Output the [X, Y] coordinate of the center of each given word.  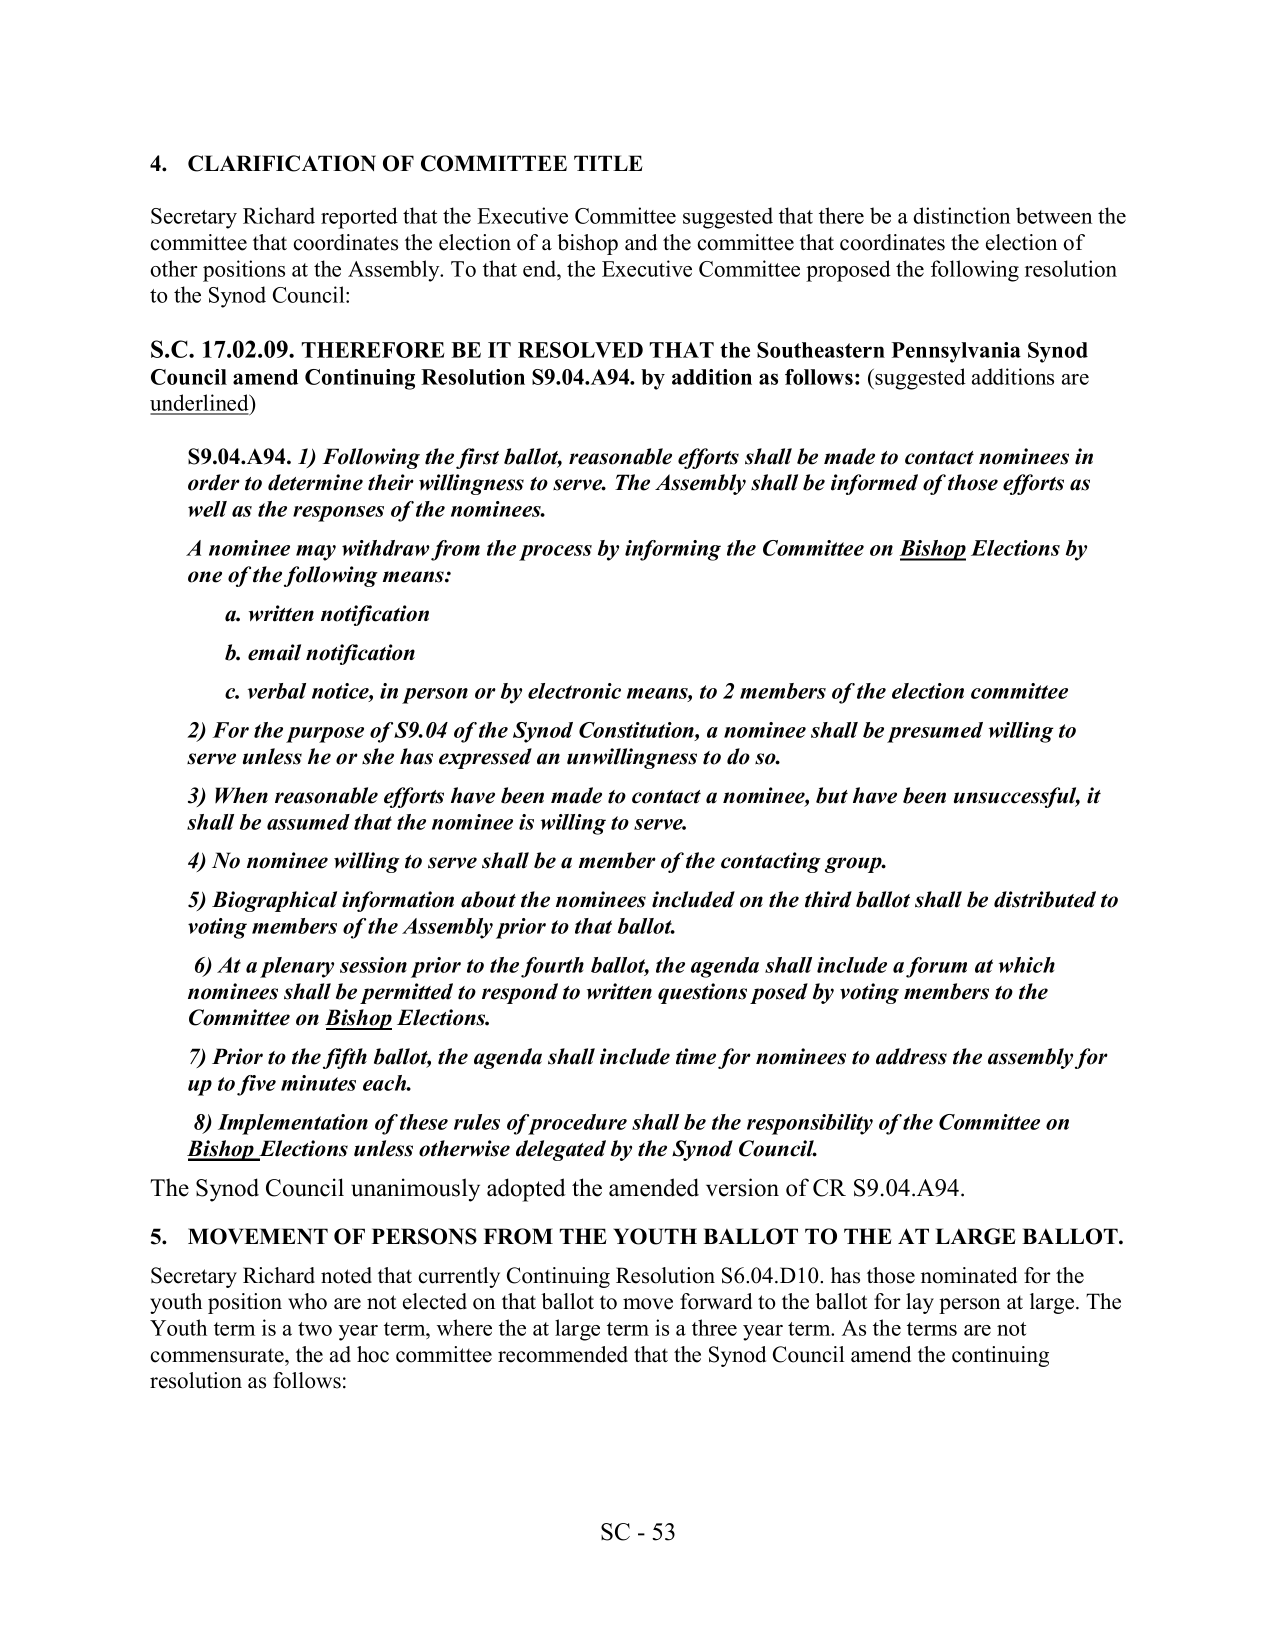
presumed [935, 732]
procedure [576, 1124]
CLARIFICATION [282, 163]
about [488, 899]
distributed [1045, 899]
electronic [574, 691]
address [911, 1056]
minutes [318, 1083]
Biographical [274, 901]
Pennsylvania [956, 352]
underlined [200, 404]
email [274, 652]
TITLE [608, 163]
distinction [961, 215]
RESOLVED [580, 350]
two [315, 1329]
